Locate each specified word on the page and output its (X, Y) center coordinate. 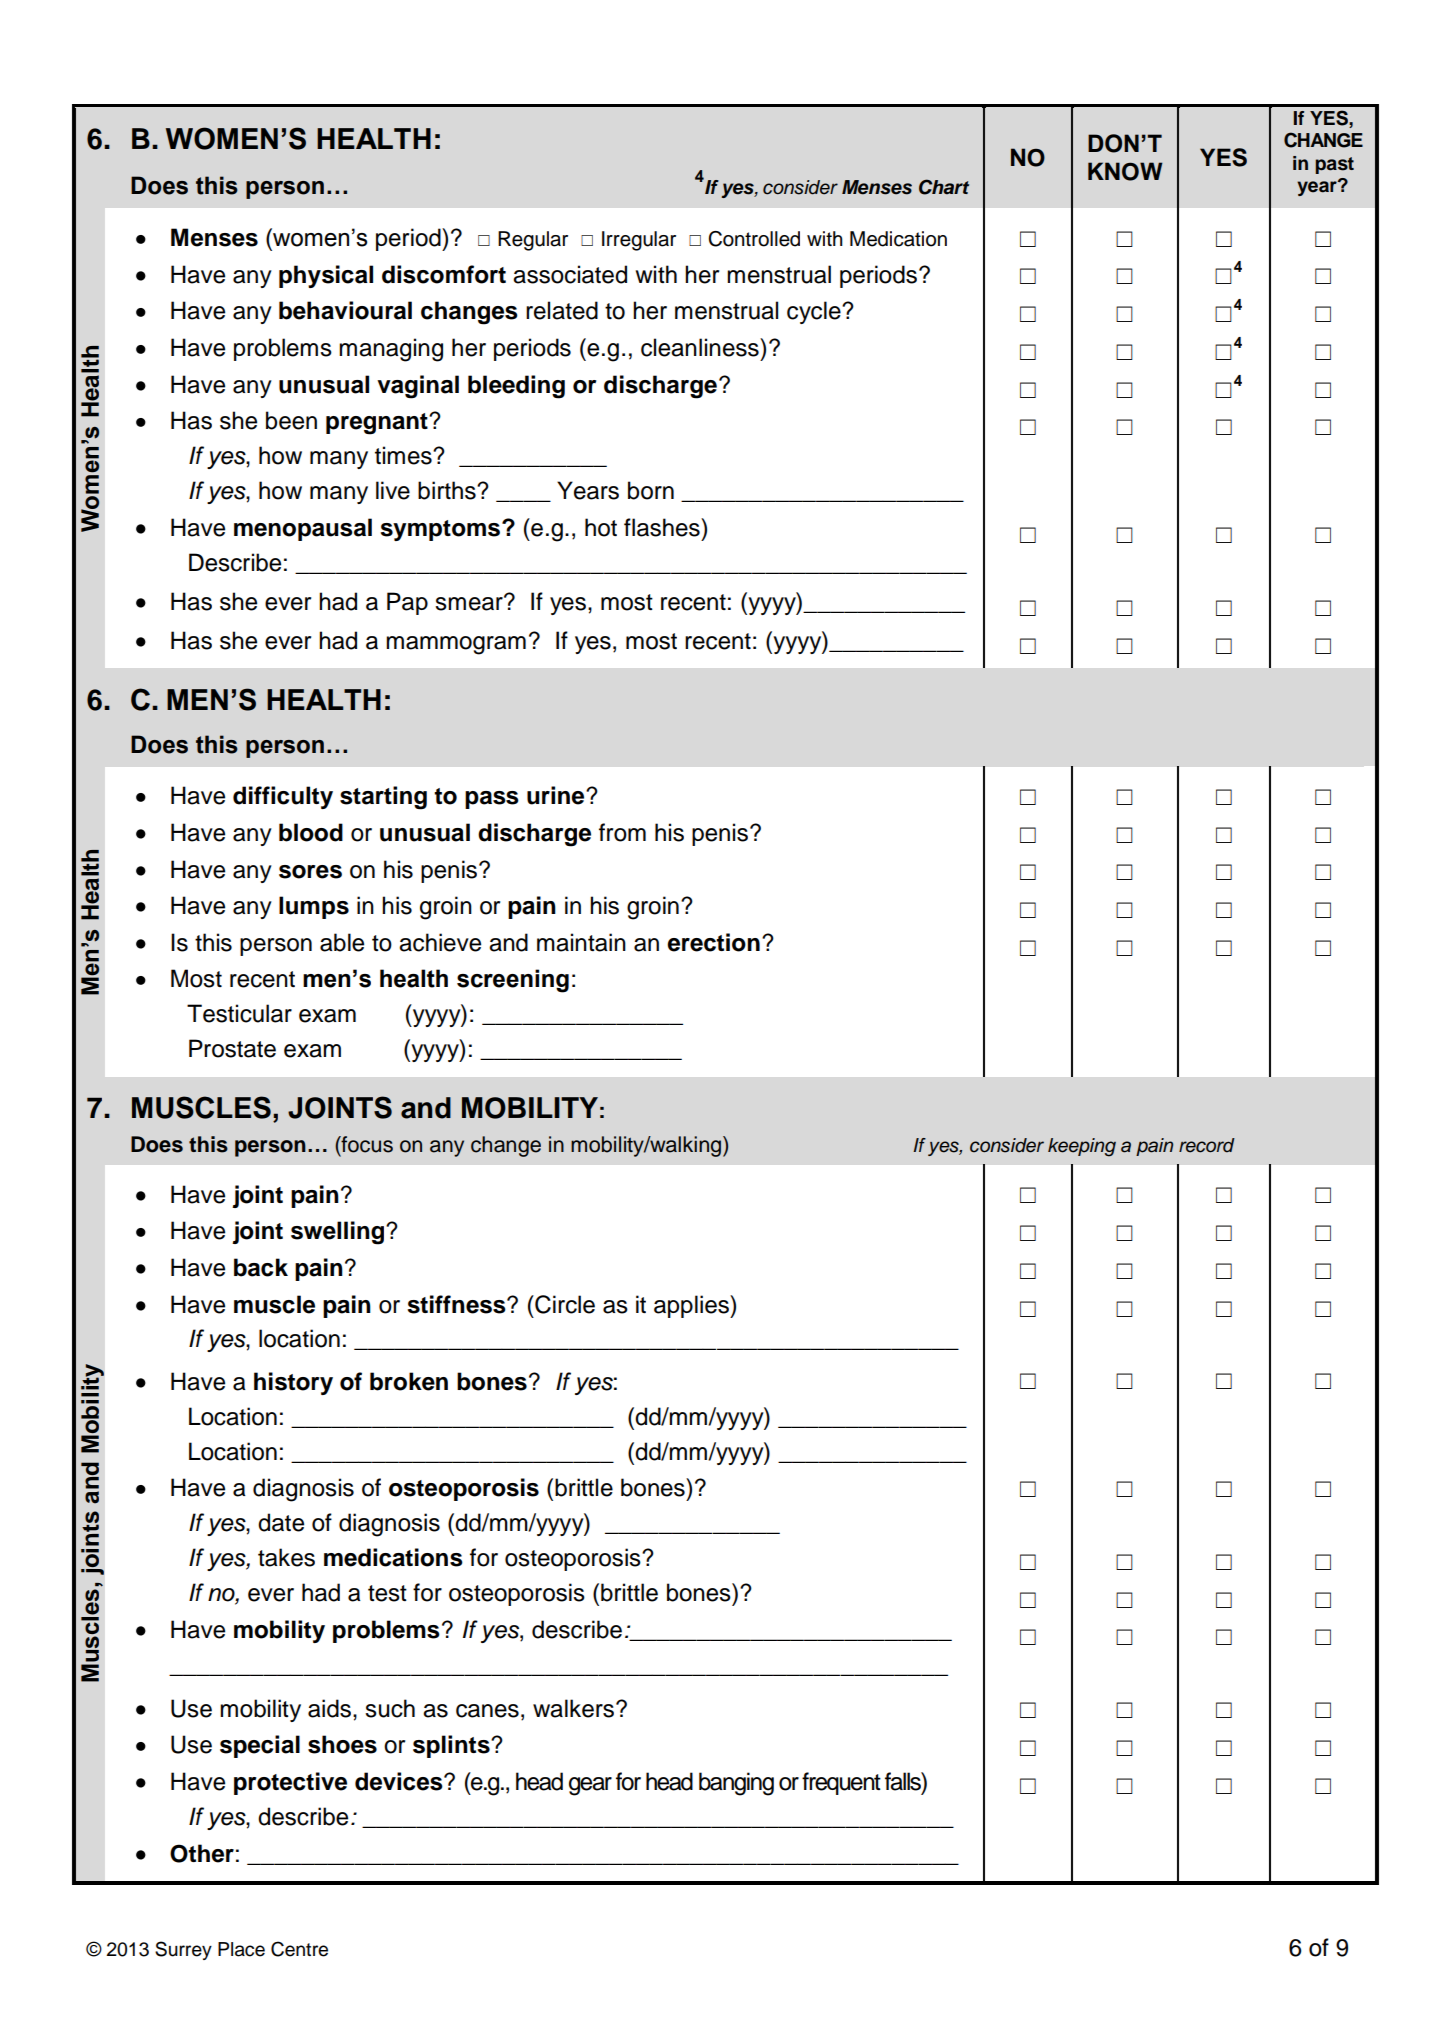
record (1207, 1145)
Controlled (754, 239)
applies (692, 1306)
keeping (1082, 1147)
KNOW (1125, 171)
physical (326, 276)
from (622, 832)
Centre (299, 1949)
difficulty (283, 797)
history (293, 1383)
